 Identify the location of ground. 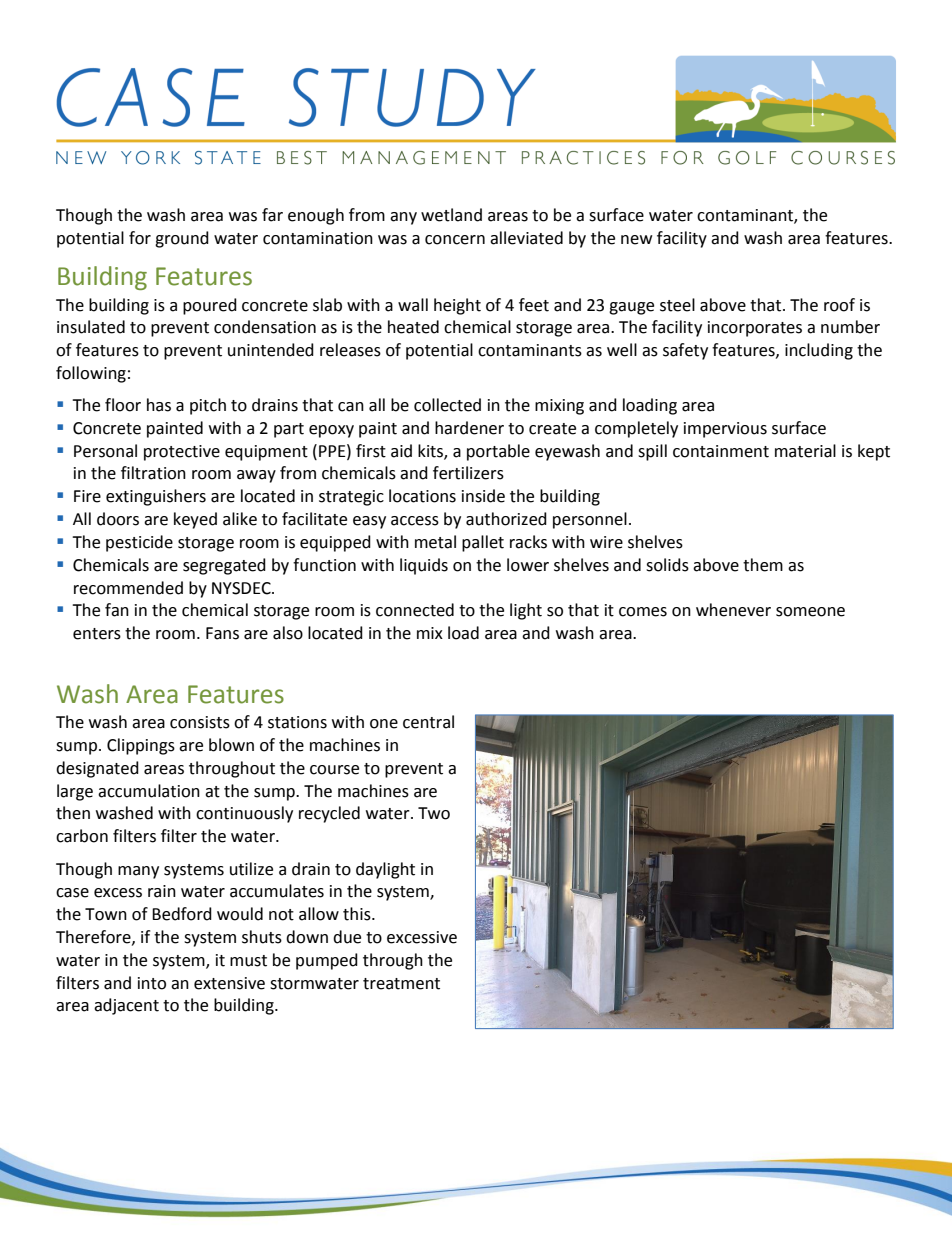
(182, 239).
